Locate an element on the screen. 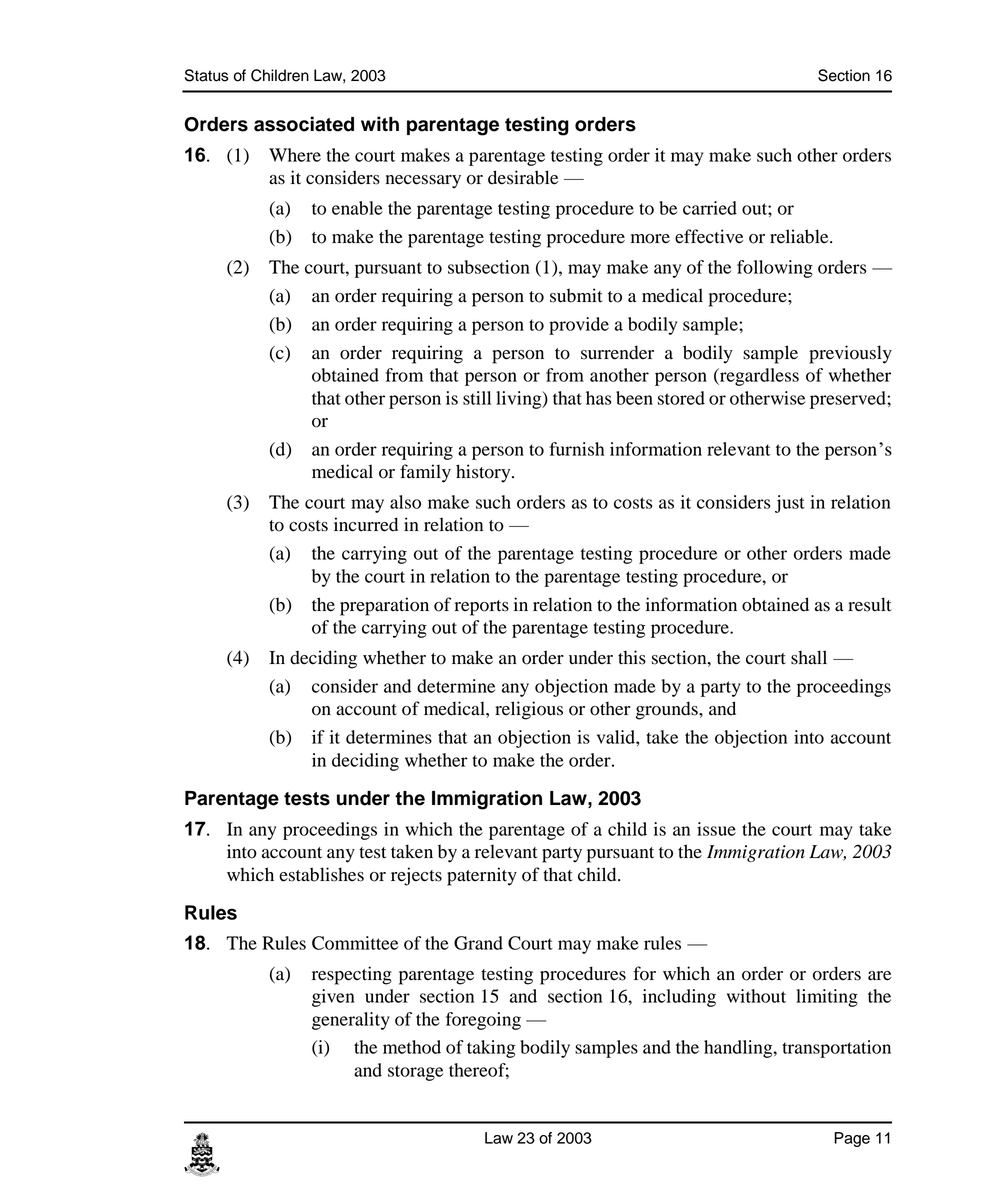  associated is located at coordinates (304, 124).
